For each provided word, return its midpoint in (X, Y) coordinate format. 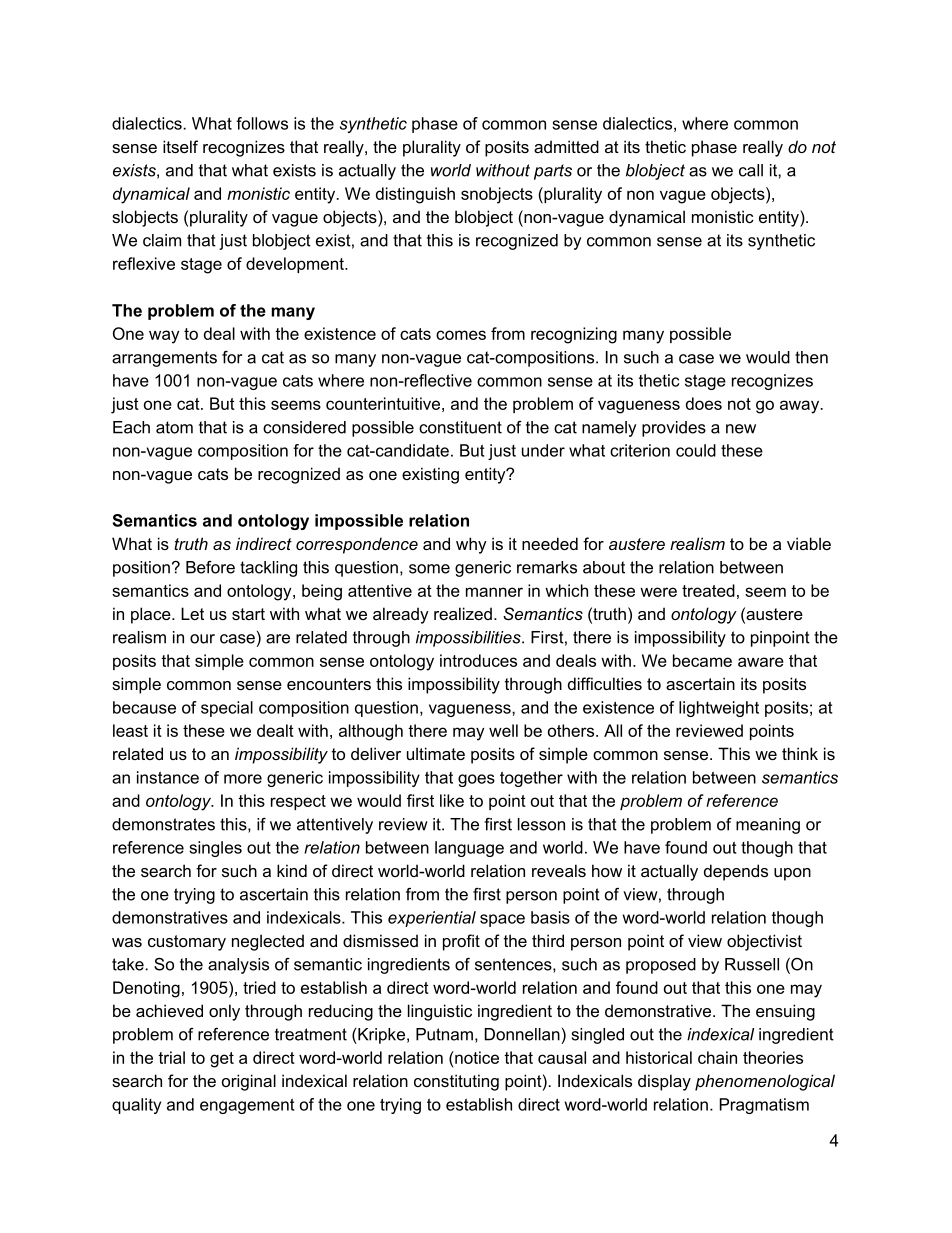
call (751, 170)
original (249, 1082)
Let (192, 613)
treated (708, 590)
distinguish (415, 195)
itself (180, 146)
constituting (456, 1082)
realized (463, 613)
